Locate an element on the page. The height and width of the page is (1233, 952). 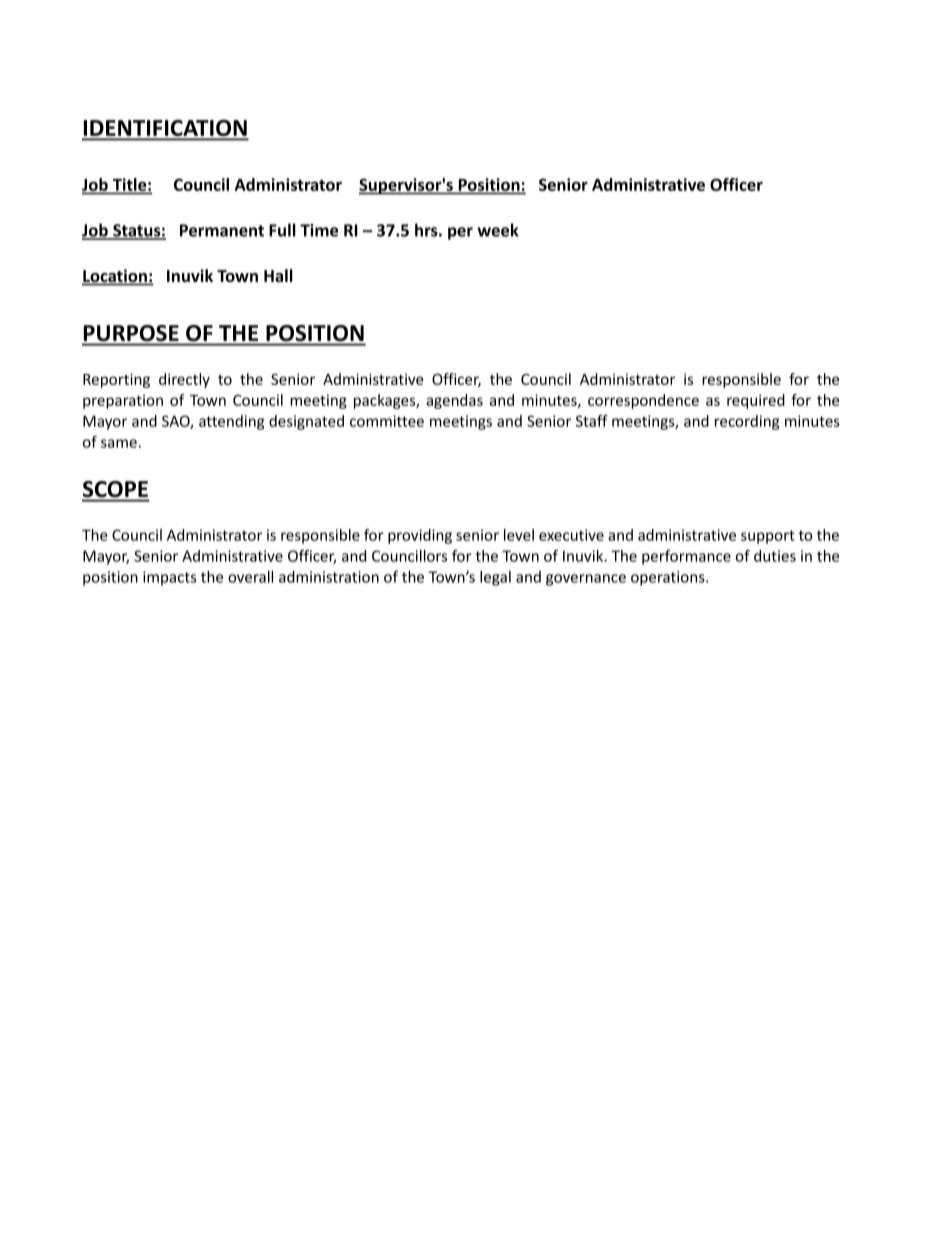
week is located at coordinates (498, 230).
